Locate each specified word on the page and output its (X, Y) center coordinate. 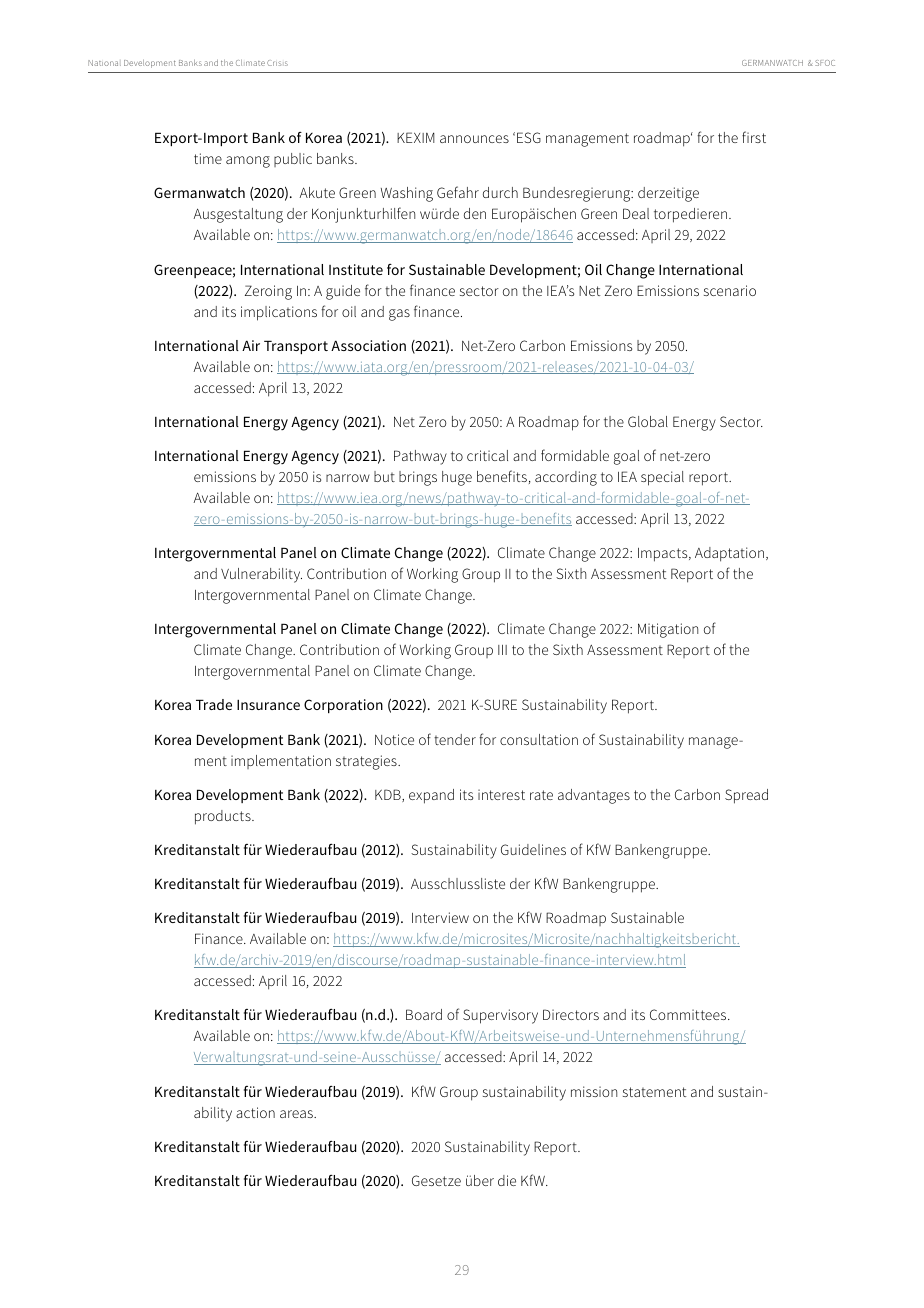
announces (474, 139)
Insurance (268, 705)
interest (501, 794)
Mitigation (668, 630)
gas (399, 315)
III (502, 650)
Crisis (277, 63)
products (224, 817)
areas (297, 1114)
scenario (730, 290)
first (754, 137)
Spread (746, 796)
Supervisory (500, 1016)
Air (251, 345)
